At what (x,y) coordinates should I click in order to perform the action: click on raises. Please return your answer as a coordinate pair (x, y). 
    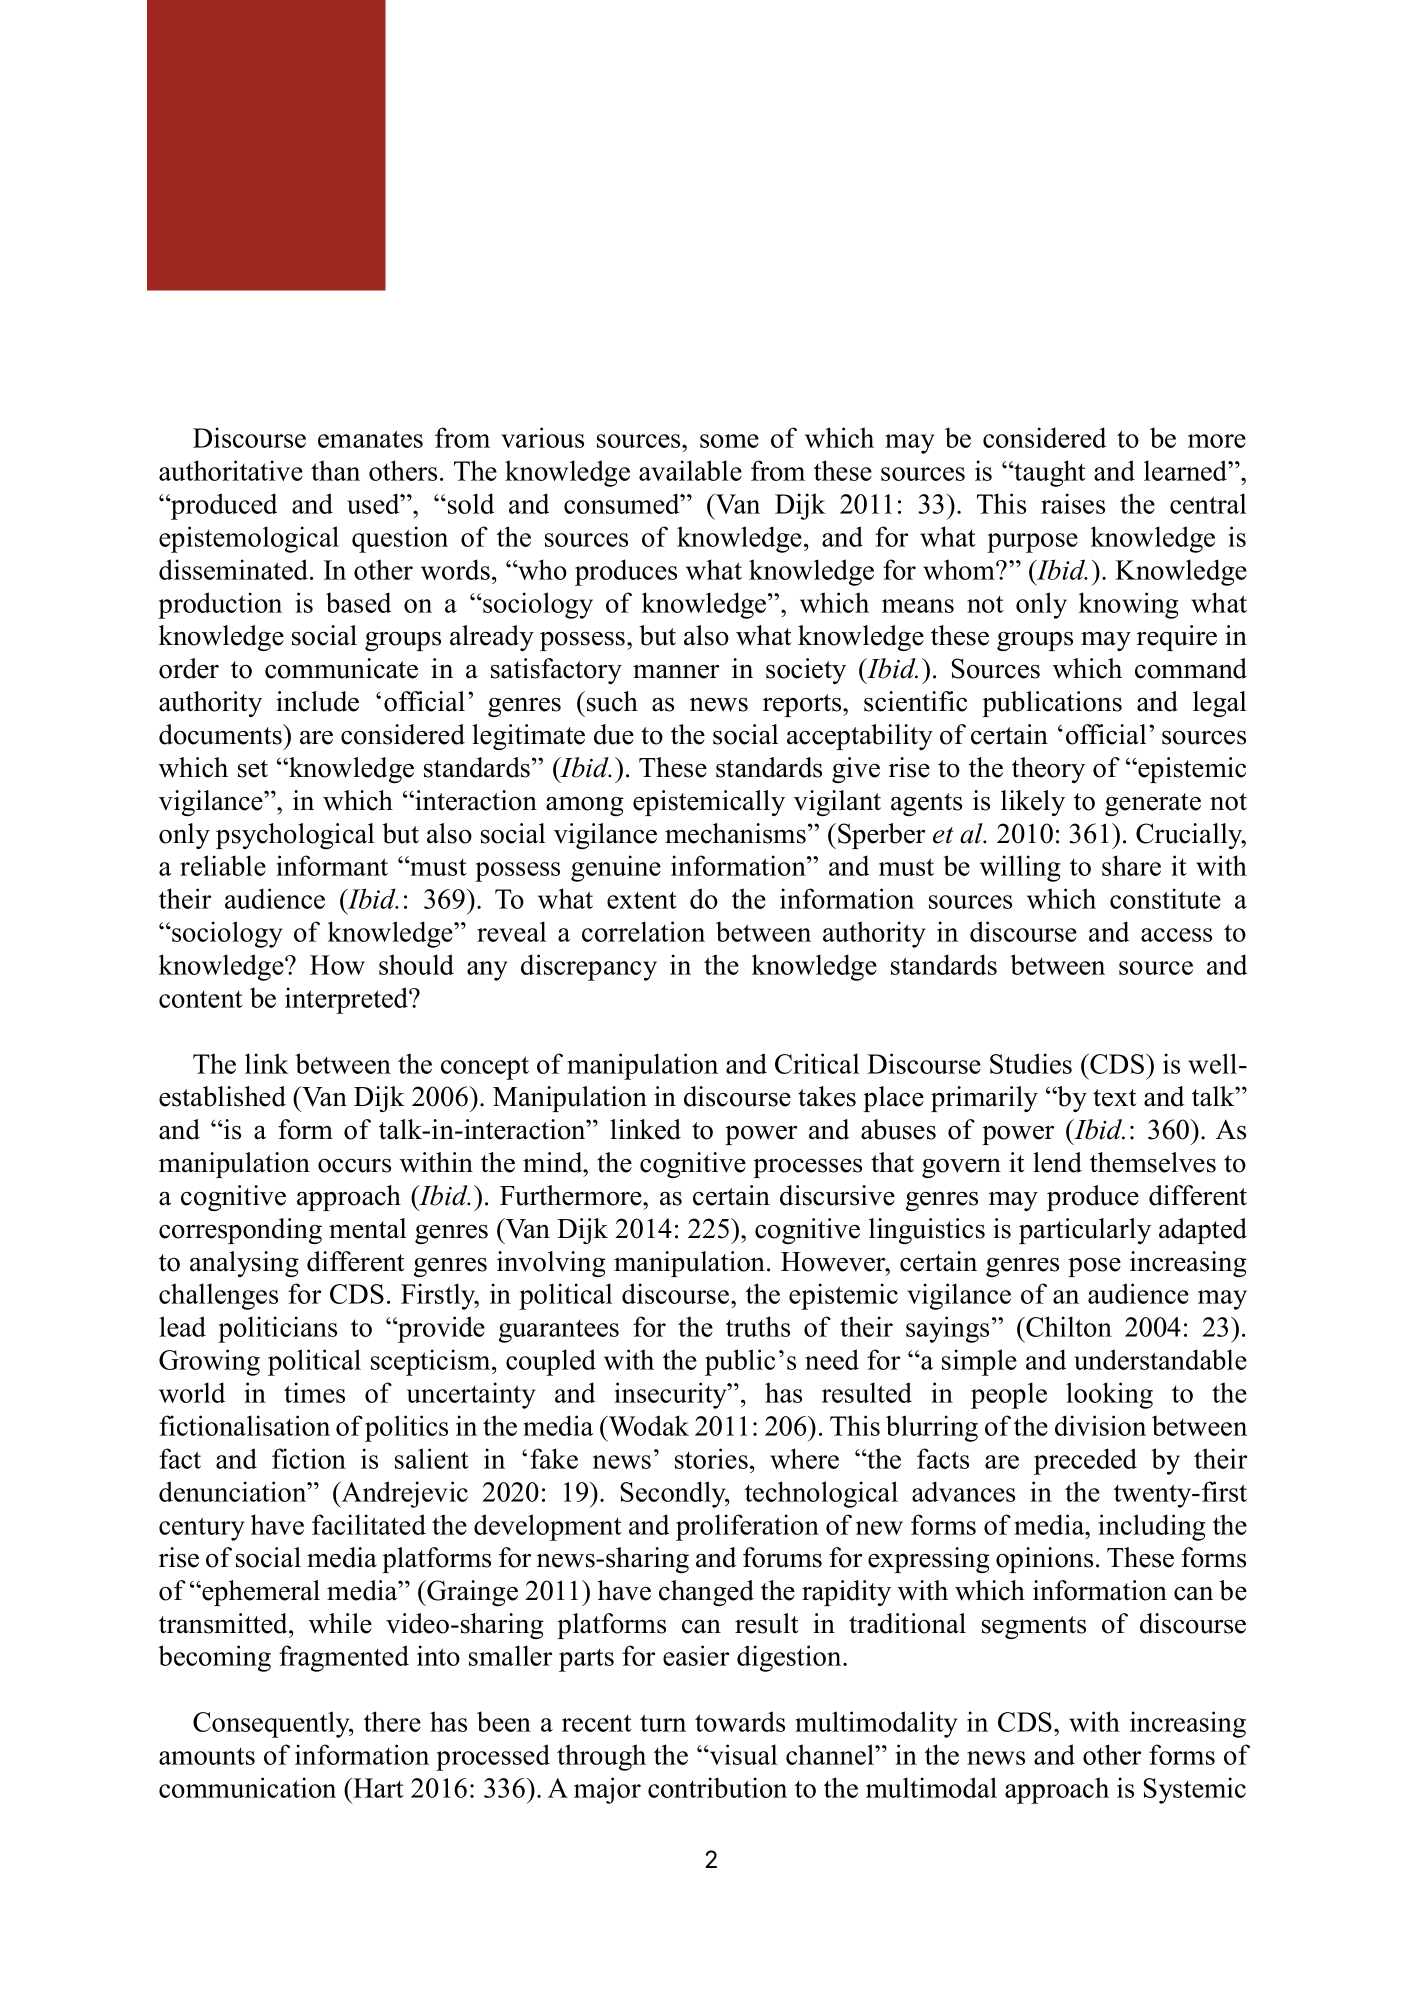
    Looking at the image, I should click on (1073, 503).
